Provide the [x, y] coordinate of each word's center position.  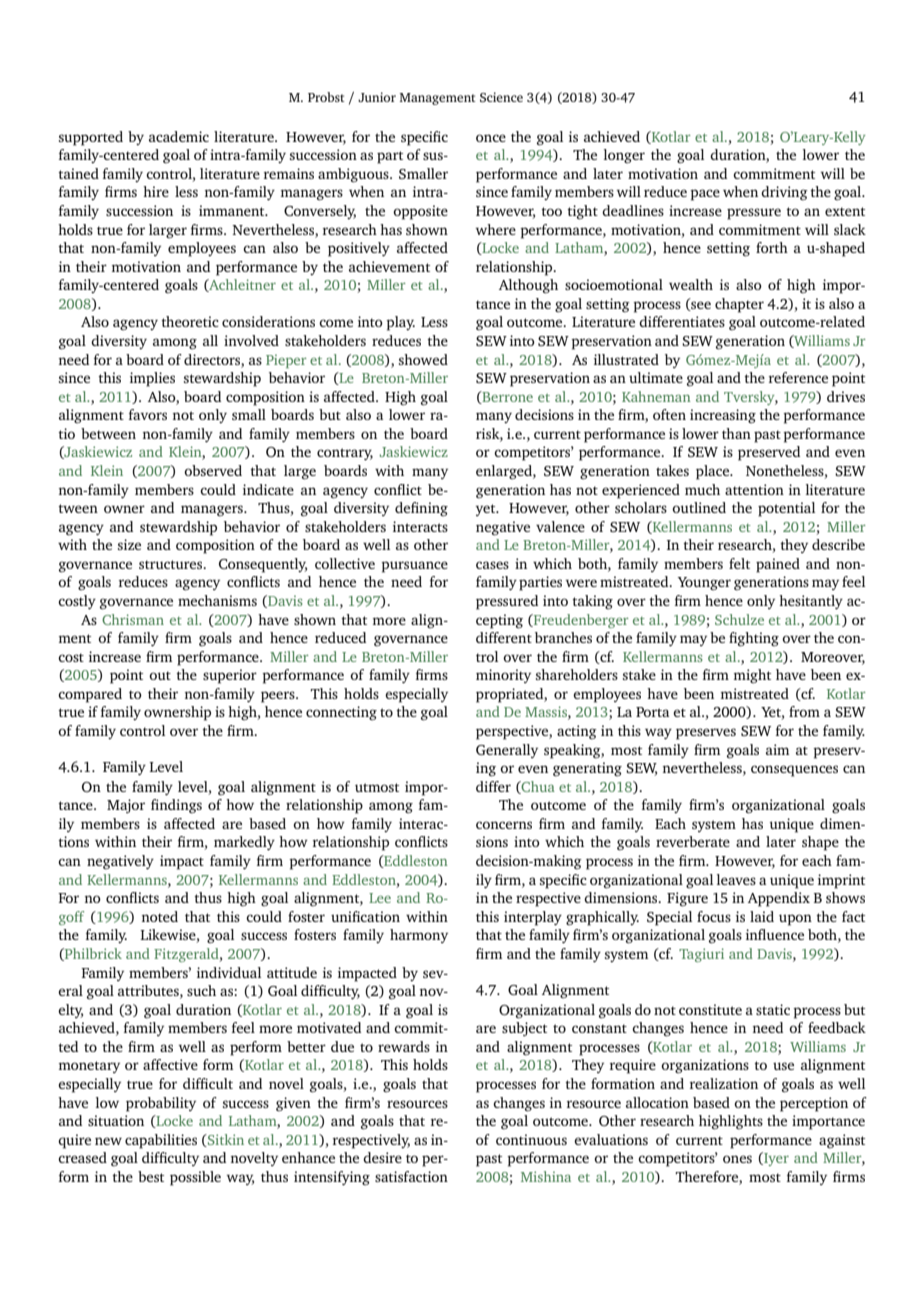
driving [784, 193]
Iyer [775, 1159]
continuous [531, 1139]
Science [501, 97]
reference [798, 377]
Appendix [779, 899]
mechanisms [217, 600]
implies [152, 379]
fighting [754, 639]
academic [179, 136]
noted [160, 916]
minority [503, 676]
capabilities [161, 1141]
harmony [419, 936]
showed [423, 359]
